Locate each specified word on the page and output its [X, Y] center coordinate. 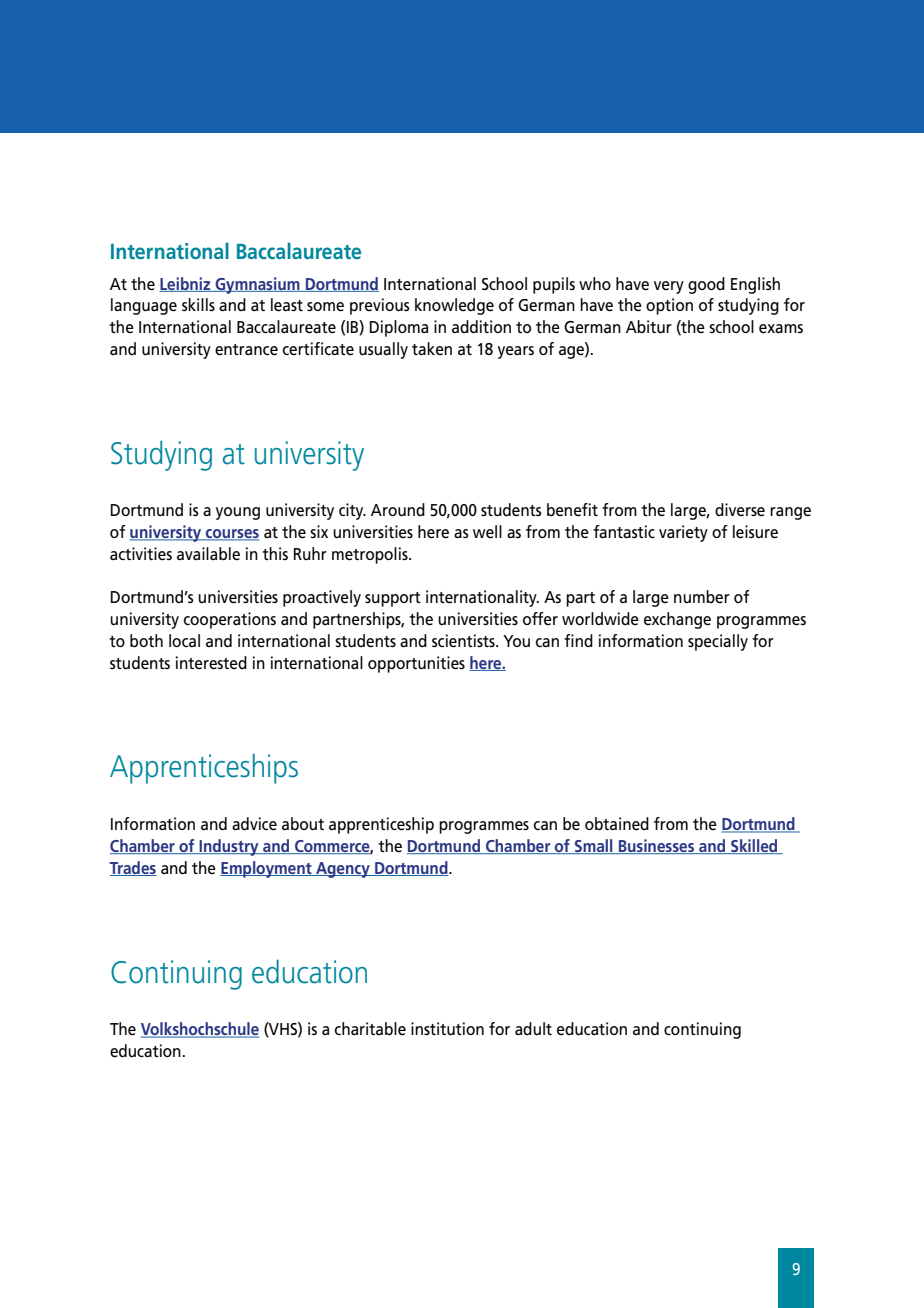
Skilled [754, 846]
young [238, 513]
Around [398, 509]
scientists [464, 641]
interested [211, 663]
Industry [229, 847]
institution [447, 1028]
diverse [740, 510]
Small [594, 846]
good [706, 285]
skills [198, 304]
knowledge [454, 306]
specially [718, 642]
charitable [370, 1029]
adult [533, 1028]
